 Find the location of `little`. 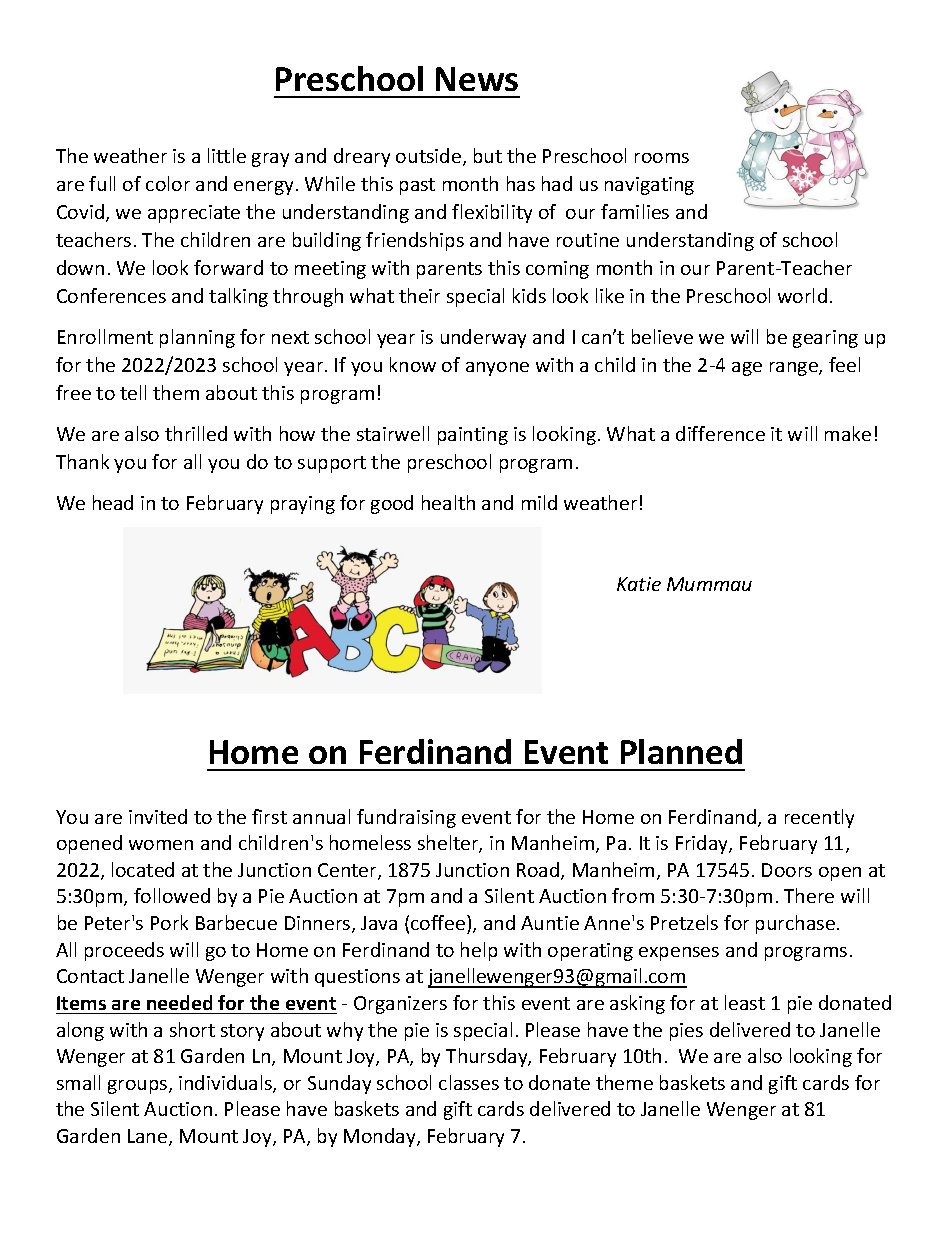

little is located at coordinates (227, 155).
